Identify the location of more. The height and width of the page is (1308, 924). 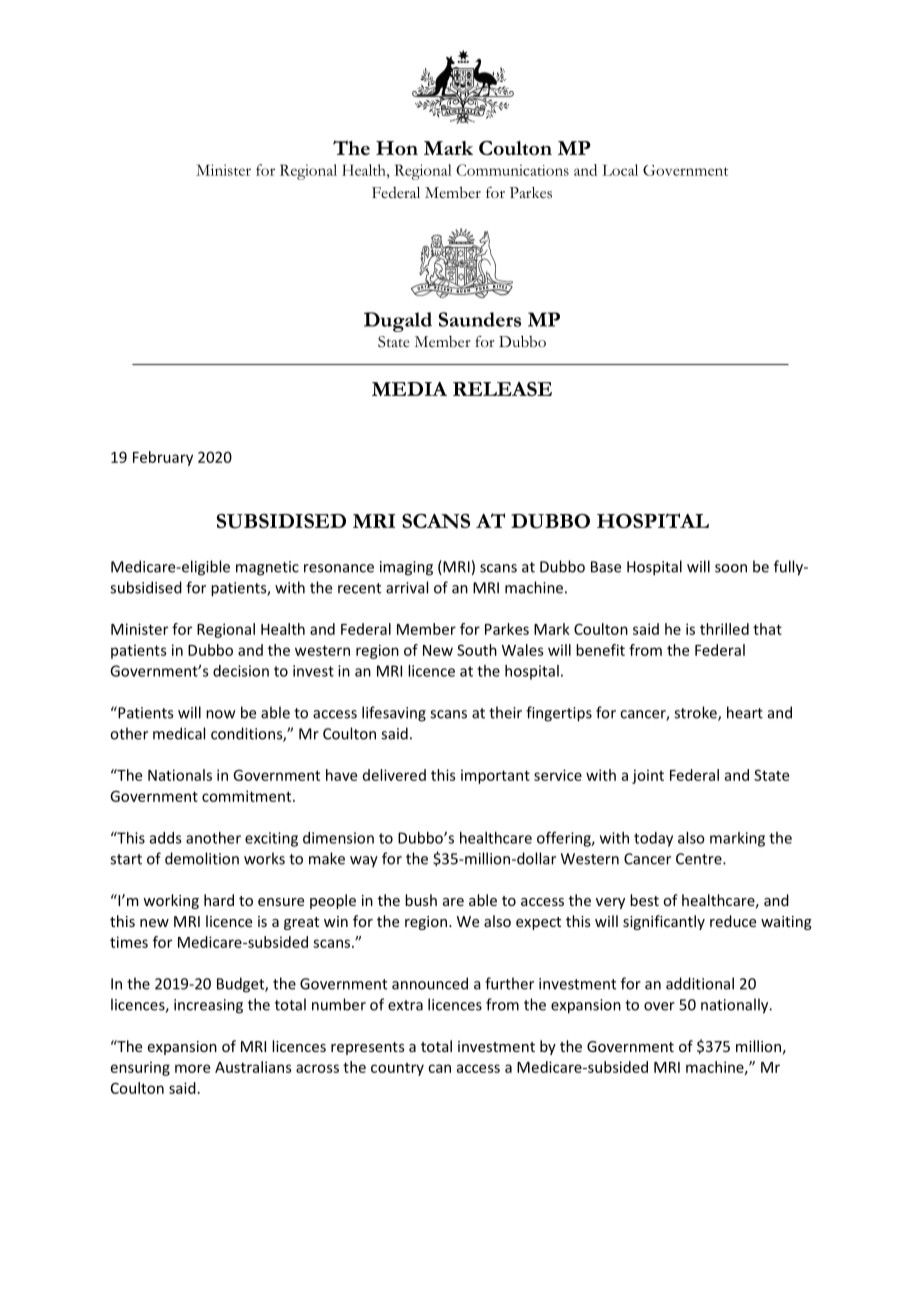
(192, 1068).
